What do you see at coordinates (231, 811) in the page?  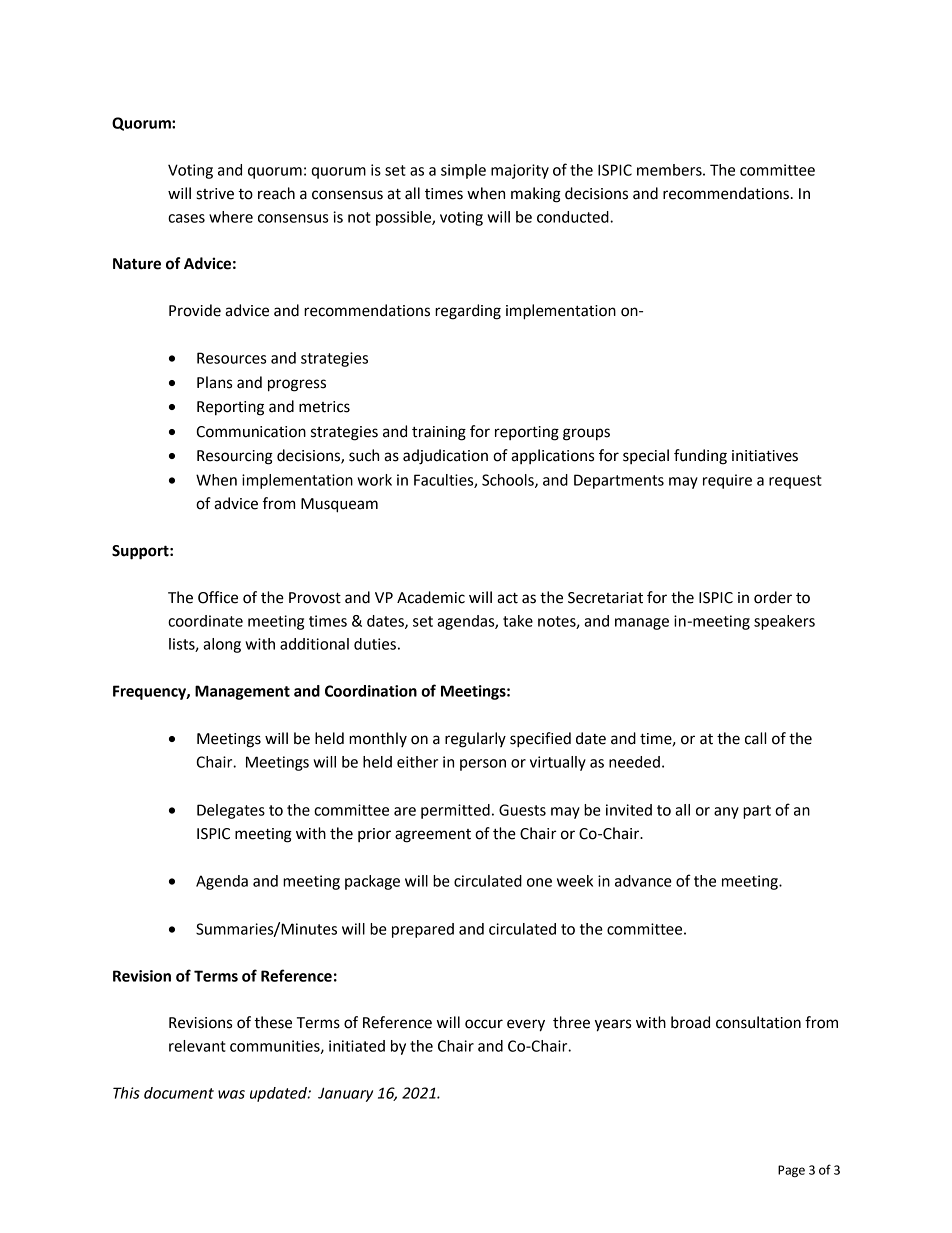 I see `Delegates` at bounding box center [231, 811].
